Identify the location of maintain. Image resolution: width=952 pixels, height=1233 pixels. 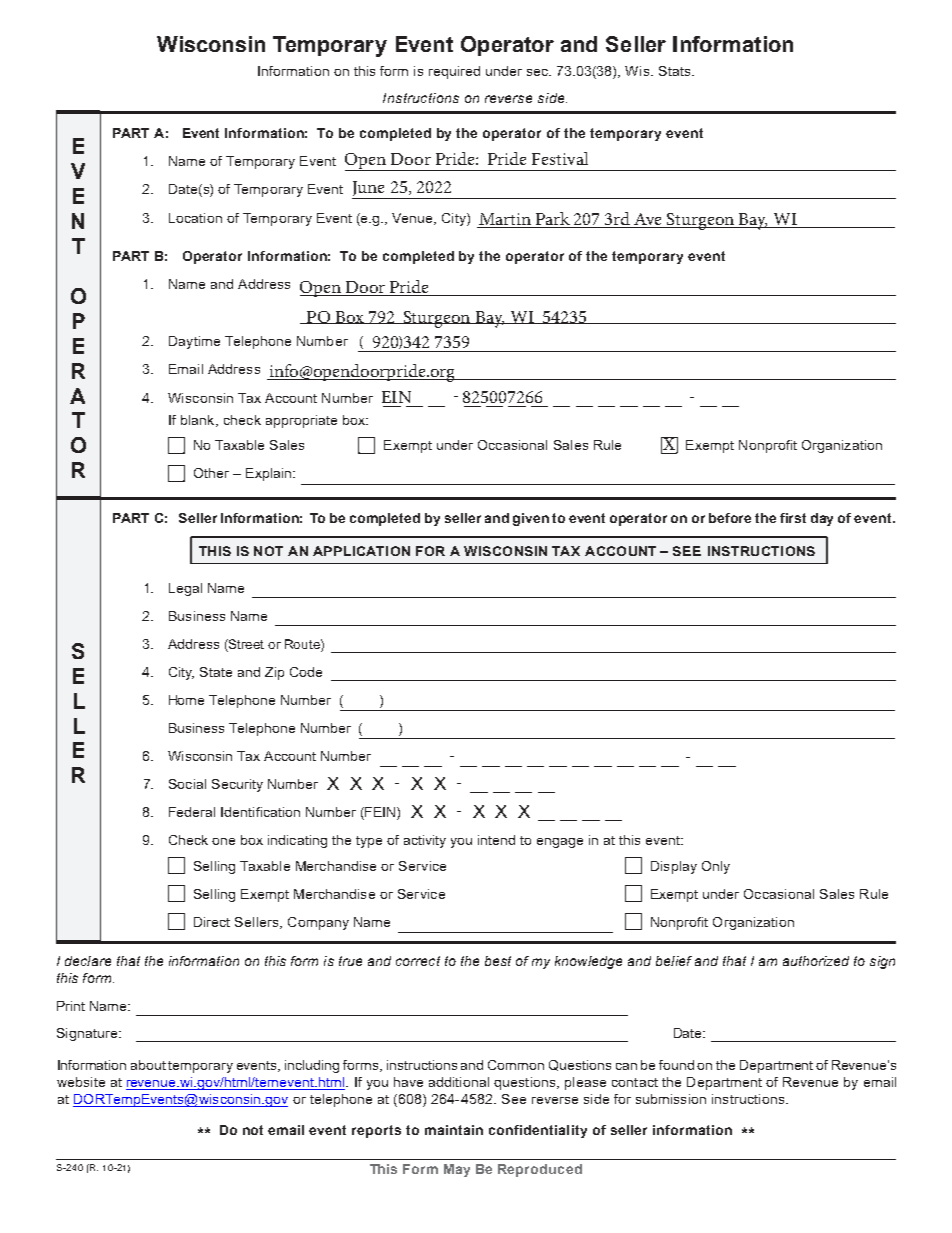
(454, 1130).
